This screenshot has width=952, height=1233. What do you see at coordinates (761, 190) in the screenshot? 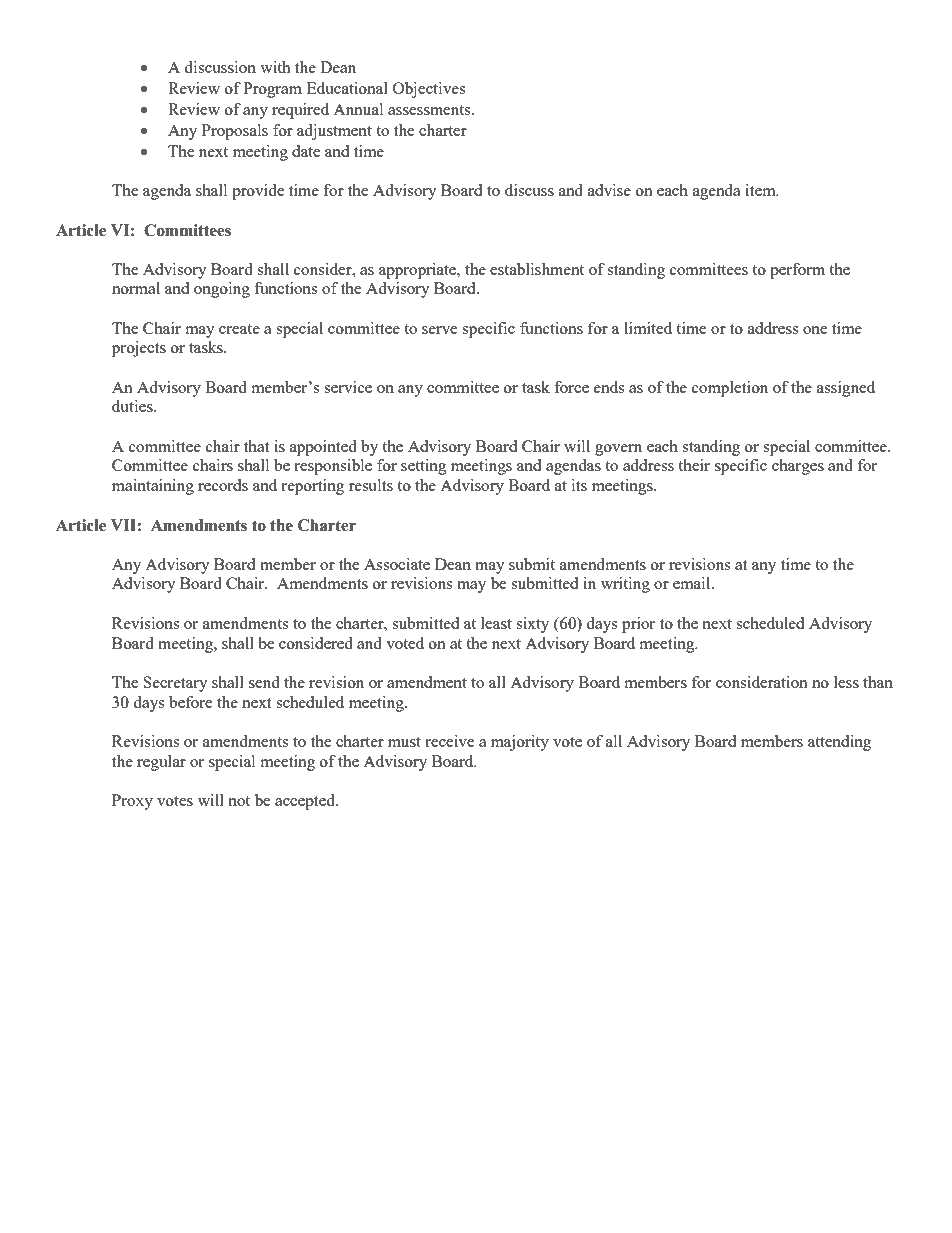
I see `item` at bounding box center [761, 190].
